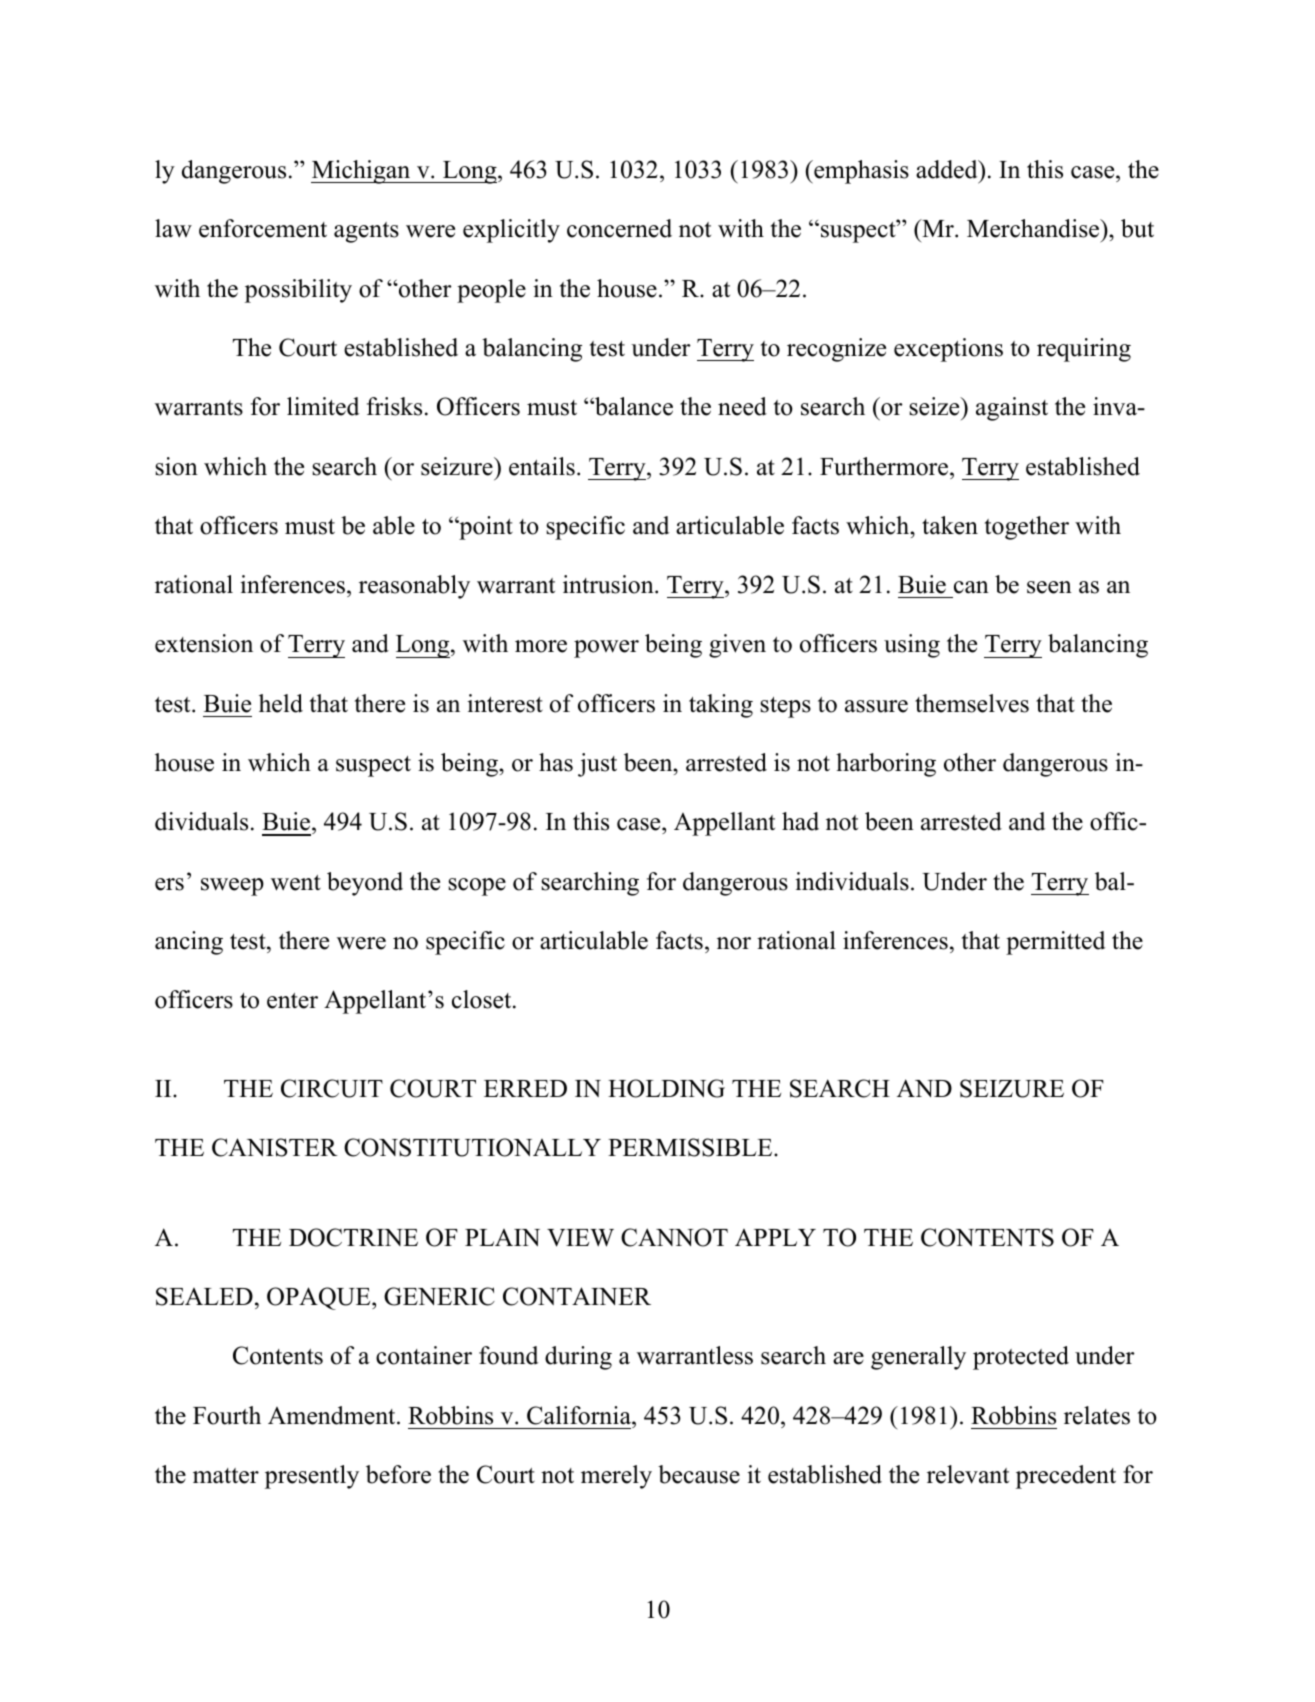 This screenshot has width=1315, height=1702. I want to click on harboring, so click(886, 765).
